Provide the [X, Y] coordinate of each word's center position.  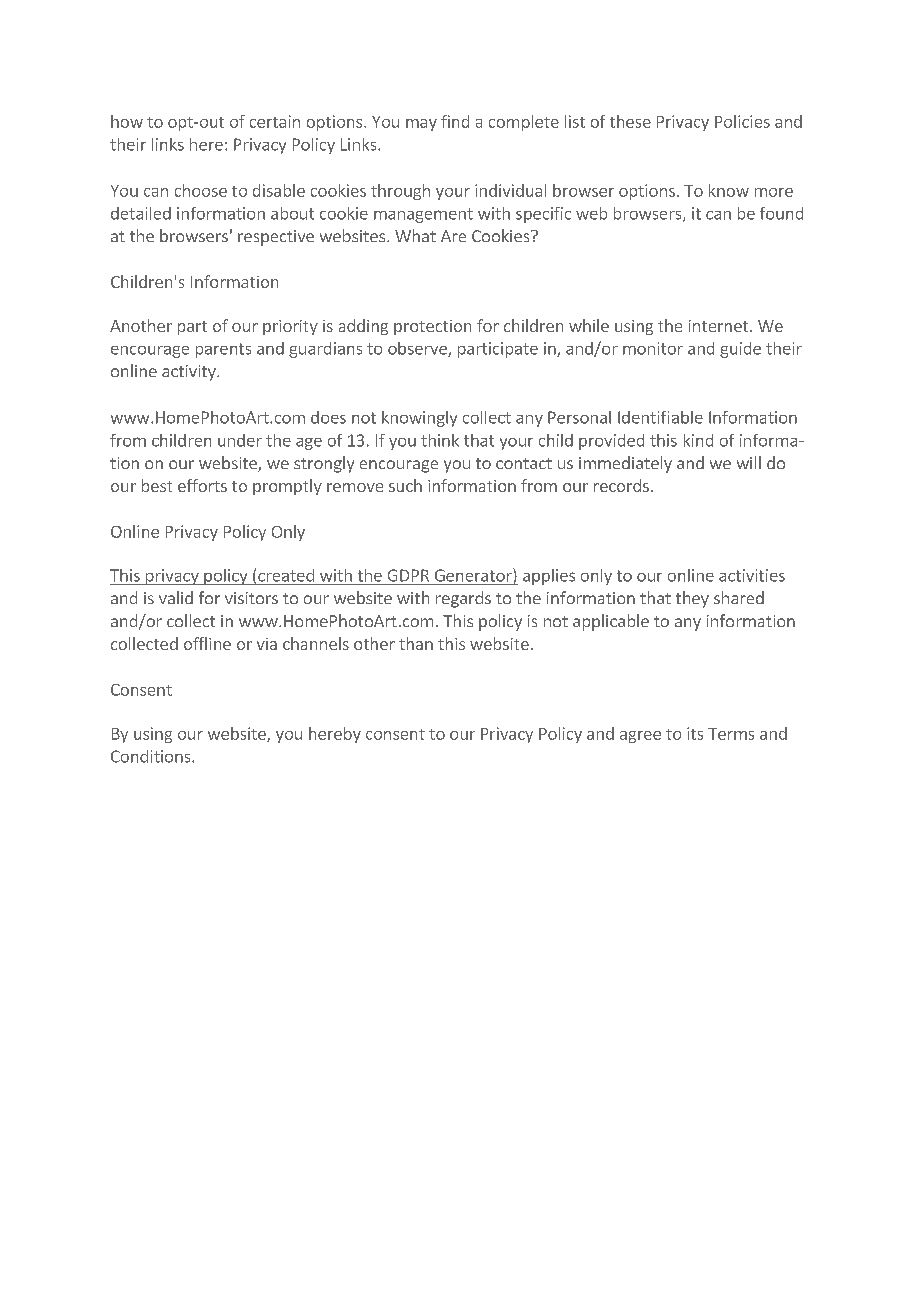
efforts [202, 485]
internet [718, 326]
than [416, 643]
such [405, 485]
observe [418, 349]
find [455, 121]
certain [275, 121]
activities [752, 575]
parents [223, 350]
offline [207, 643]
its [695, 733]
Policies [742, 121]
